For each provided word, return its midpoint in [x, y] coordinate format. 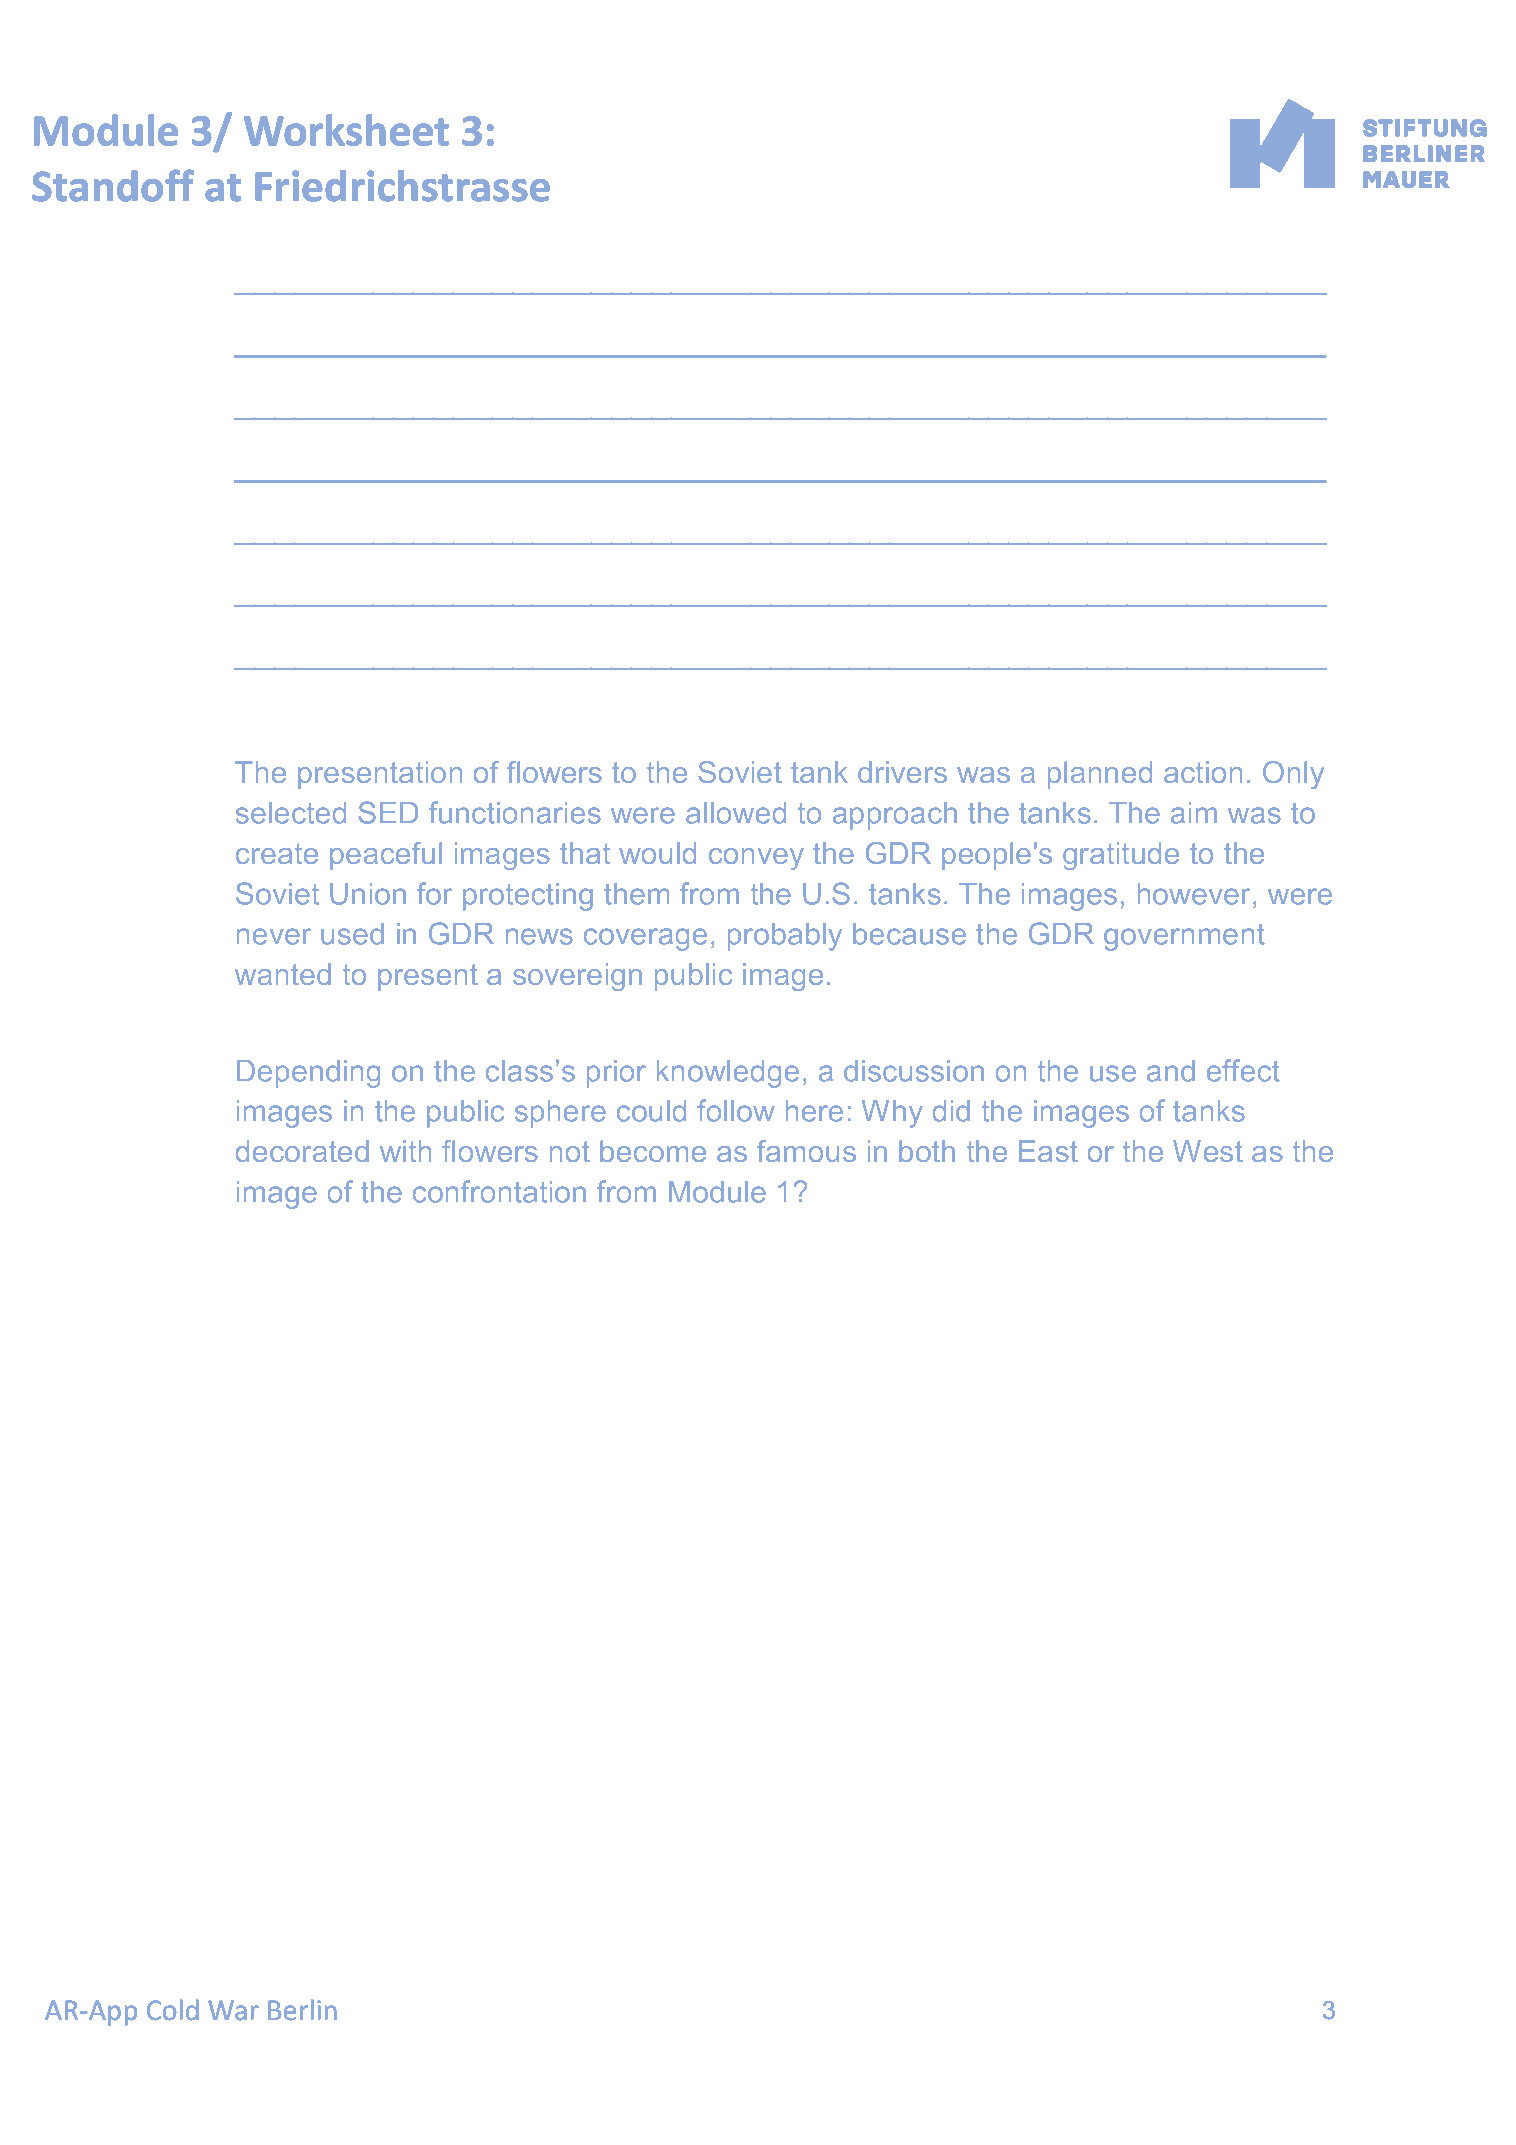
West [1208, 1151]
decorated [302, 1151]
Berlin [302, 2010]
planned [1100, 775]
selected [291, 813]
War [233, 2010]
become [653, 1151]
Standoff [113, 185]
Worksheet [346, 130]
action [1203, 772]
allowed [736, 813]
